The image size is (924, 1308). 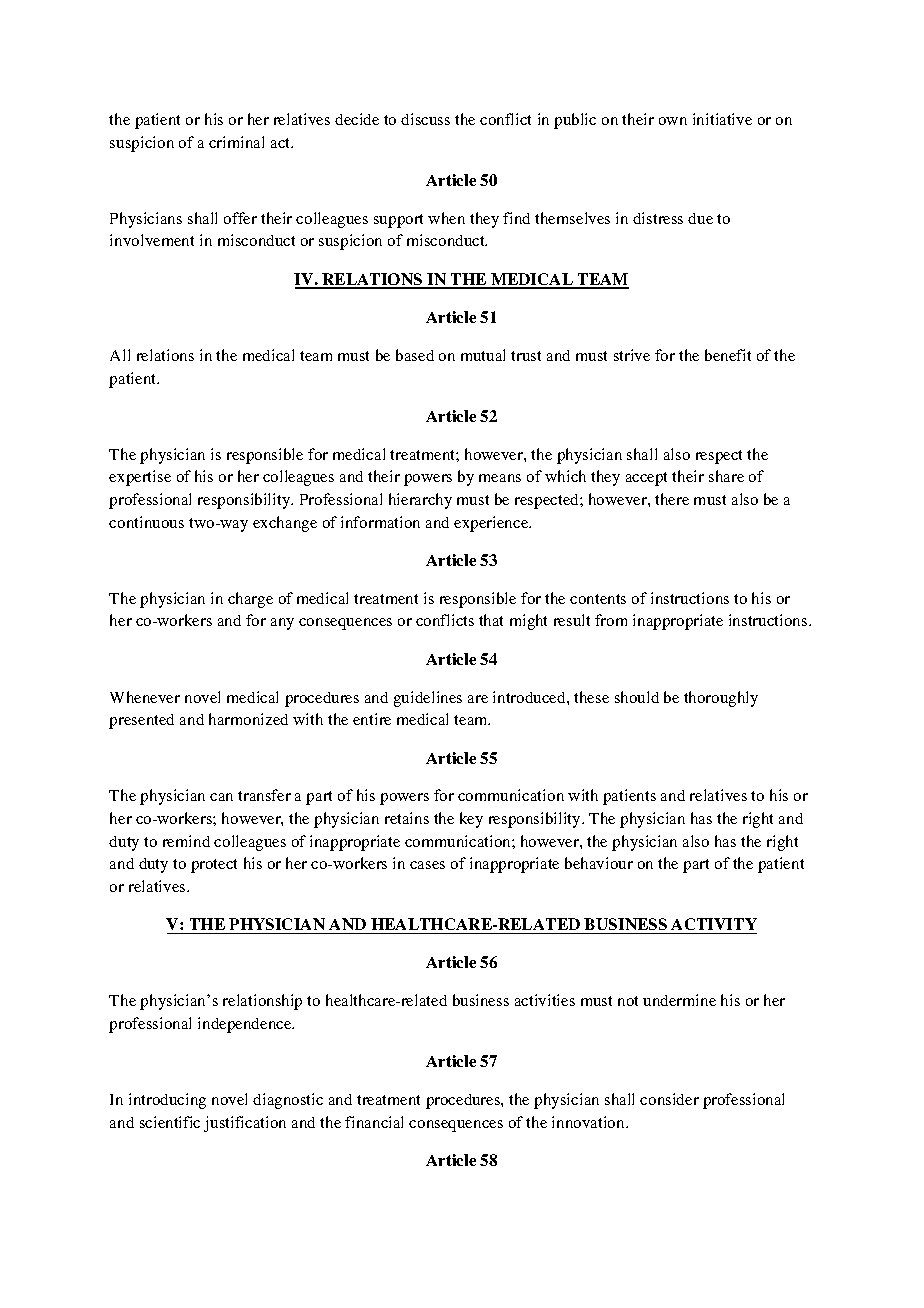 I want to click on protect, so click(x=214, y=866).
